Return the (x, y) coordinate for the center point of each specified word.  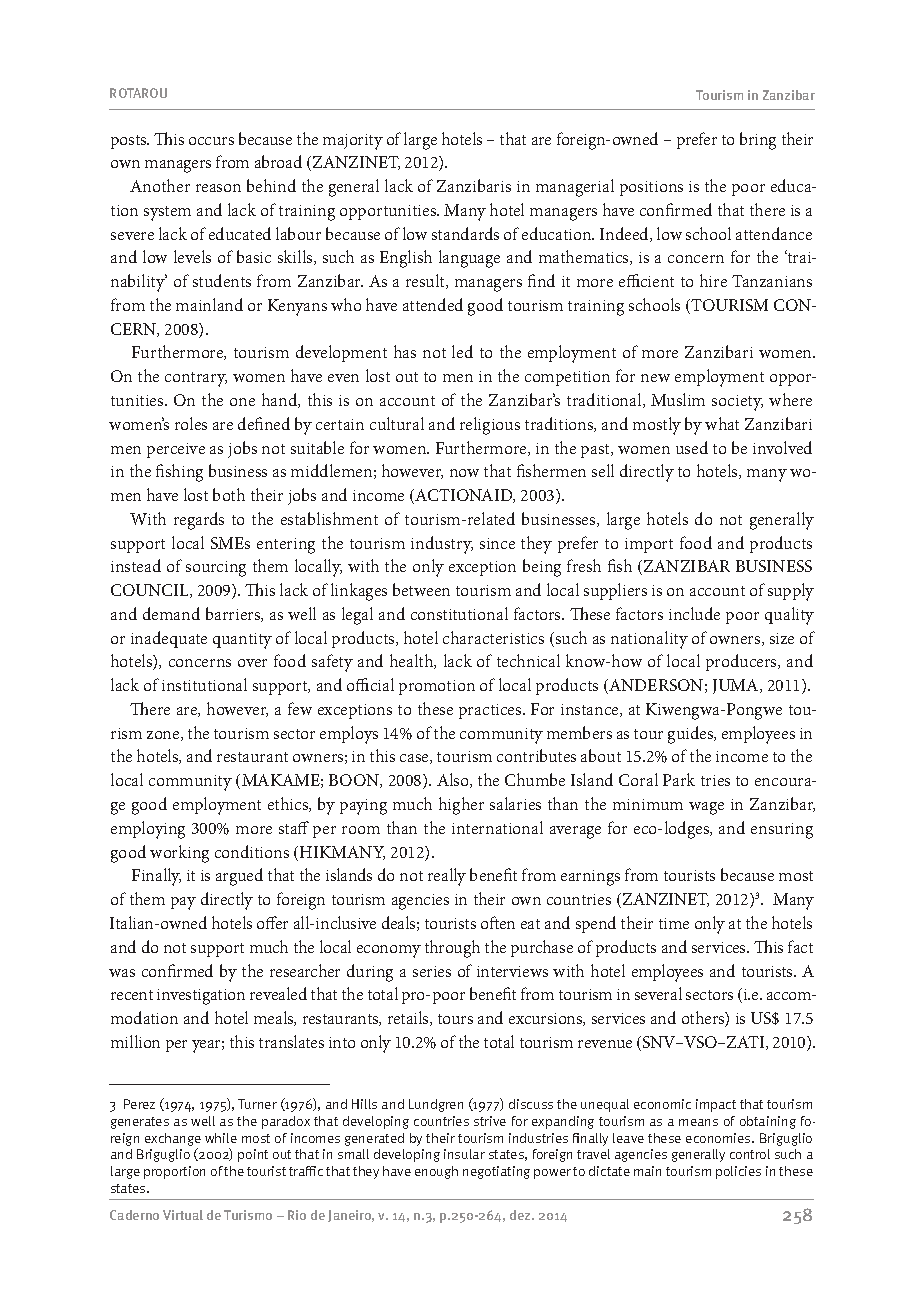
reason (218, 188)
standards (465, 233)
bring (758, 141)
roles (191, 423)
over (252, 663)
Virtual (183, 1215)
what (722, 423)
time (674, 923)
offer (272, 922)
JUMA (737, 686)
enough (436, 1172)
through (452, 949)
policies (738, 1172)
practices (491, 711)
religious (490, 426)
